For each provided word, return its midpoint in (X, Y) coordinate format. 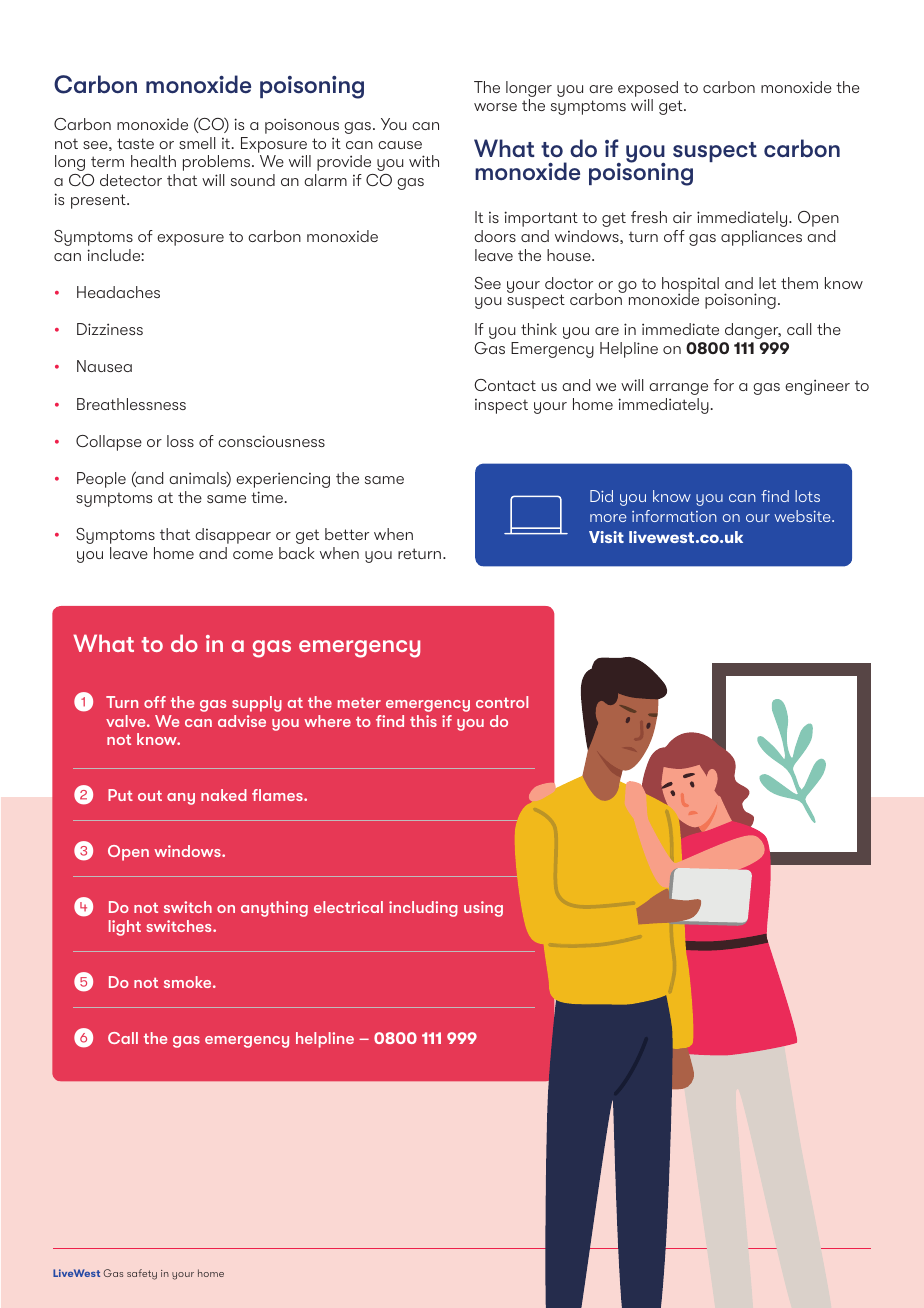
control (502, 702)
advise (242, 721)
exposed (648, 89)
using (483, 909)
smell (197, 143)
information (674, 516)
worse (495, 107)
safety (142, 1274)
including (423, 909)
